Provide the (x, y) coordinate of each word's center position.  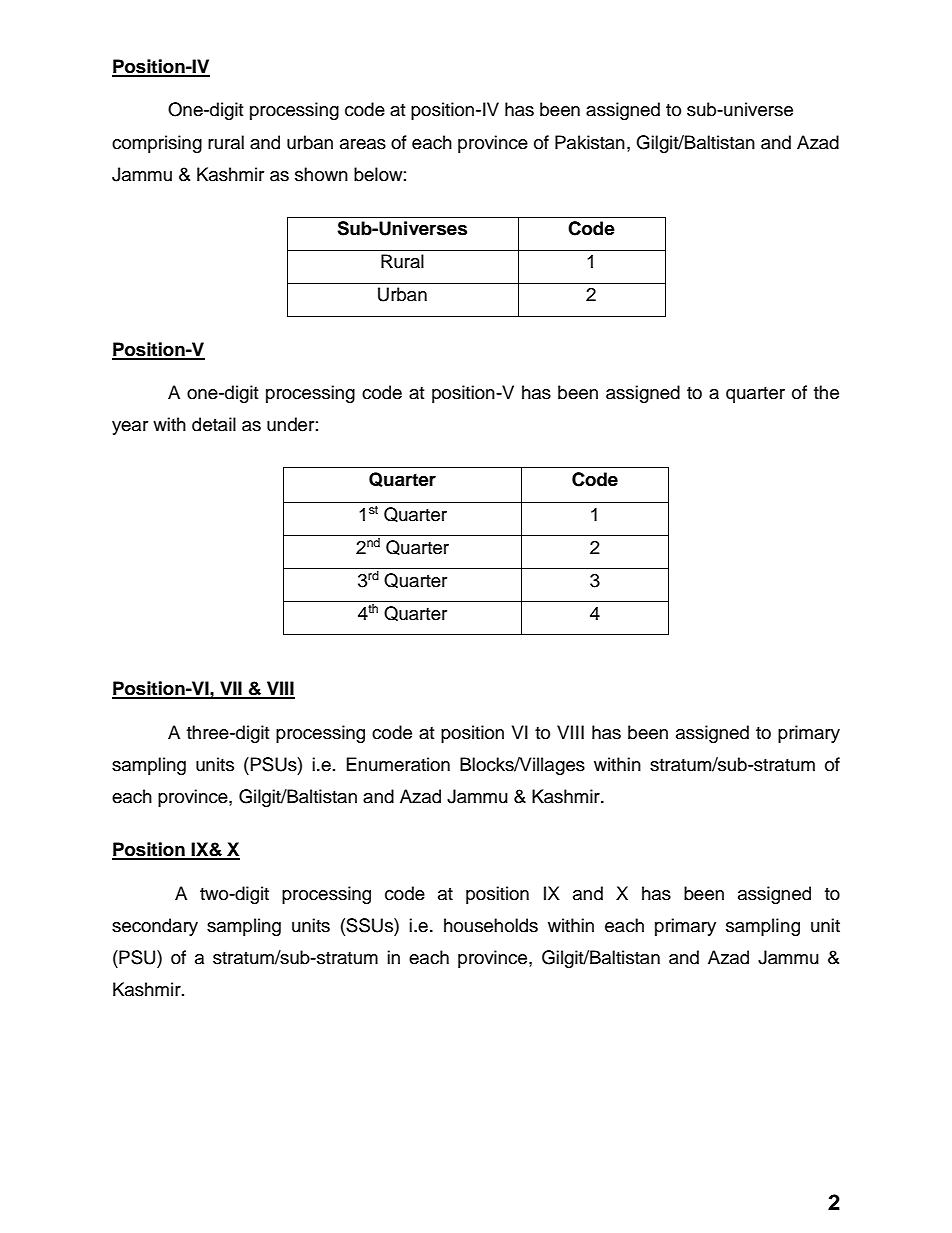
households (491, 925)
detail (214, 424)
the (826, 392)
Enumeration (398, 764)
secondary (155, 927)
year (130, 428)
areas (363, 144)
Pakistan (590, 142)
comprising (157, 144)
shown (321, 174)
